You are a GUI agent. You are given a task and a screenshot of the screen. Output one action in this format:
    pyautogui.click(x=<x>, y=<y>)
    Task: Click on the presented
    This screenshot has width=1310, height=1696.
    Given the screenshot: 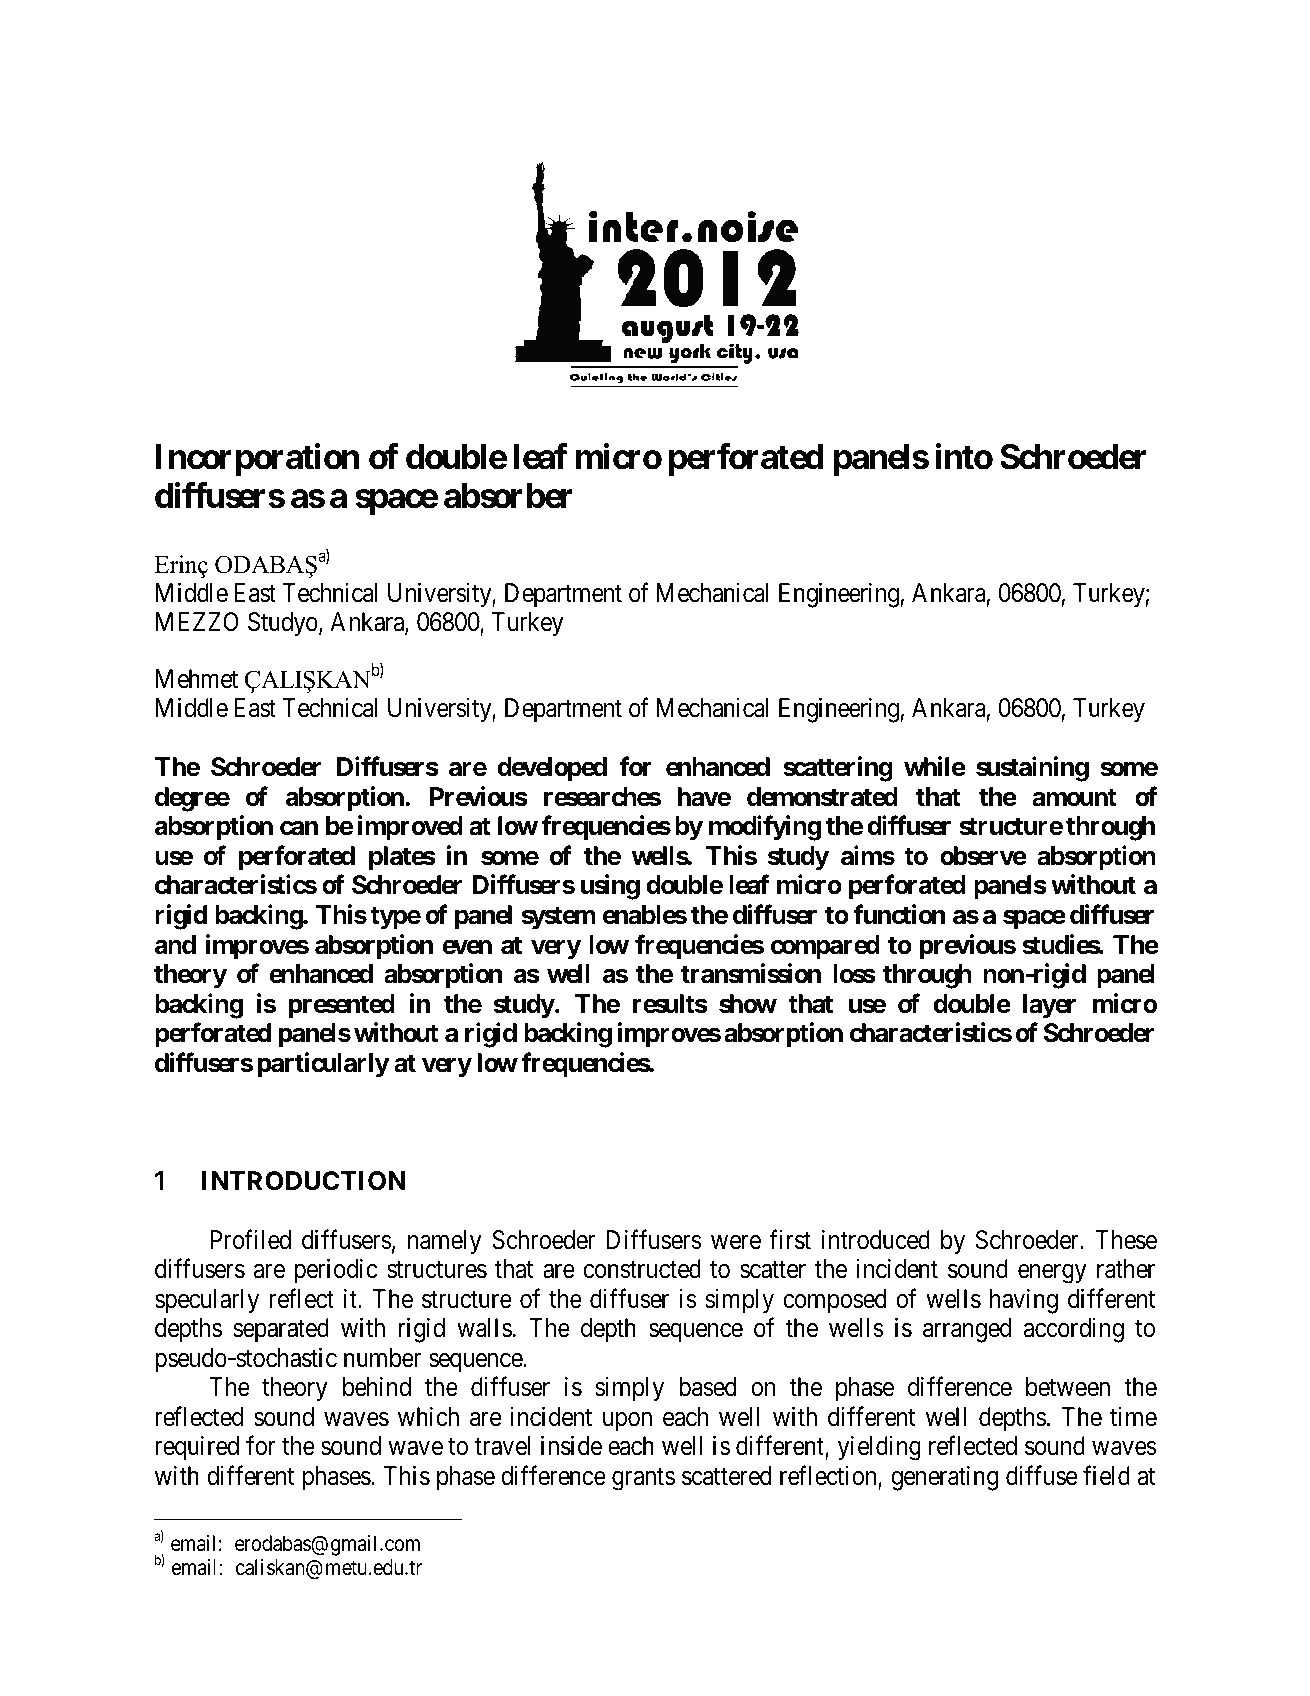 What is the action you would take?
    pyautogui.click(x=342, y=1006)
